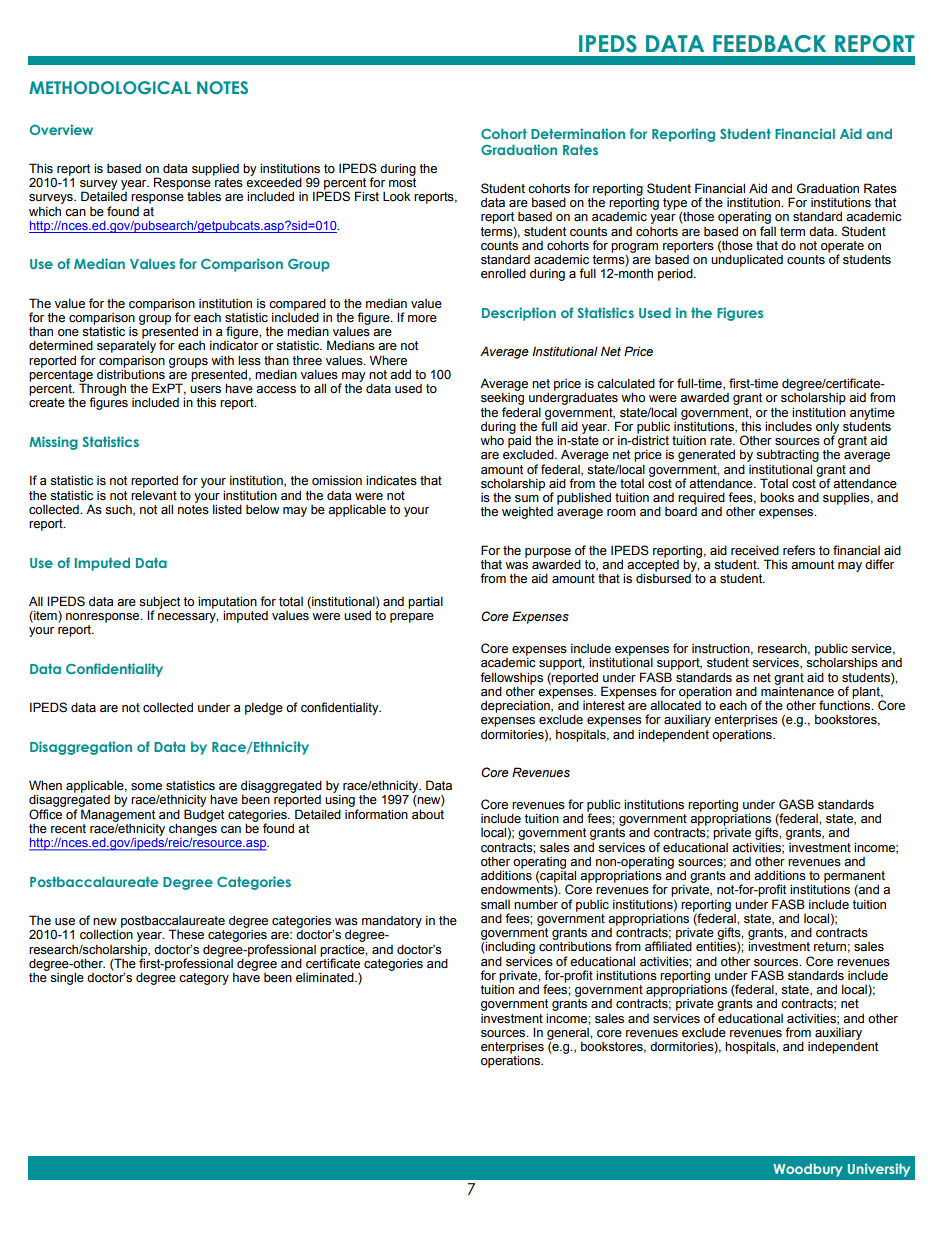 This screenshot has width=952, height=1233. I want to click on METHODOLOGICAL, so click(110, 87).
